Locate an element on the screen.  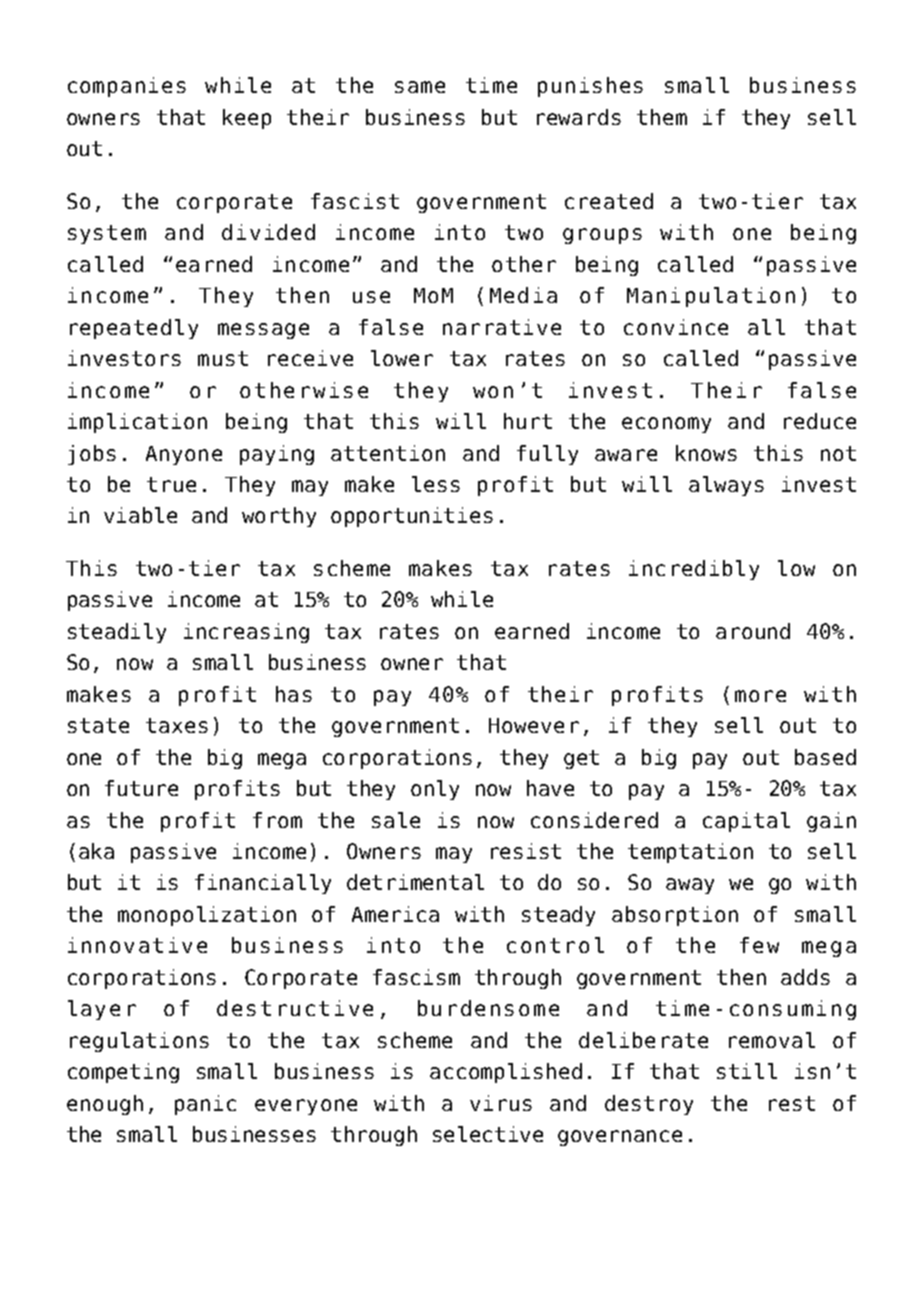
them is located at coordinates (662, 117).
